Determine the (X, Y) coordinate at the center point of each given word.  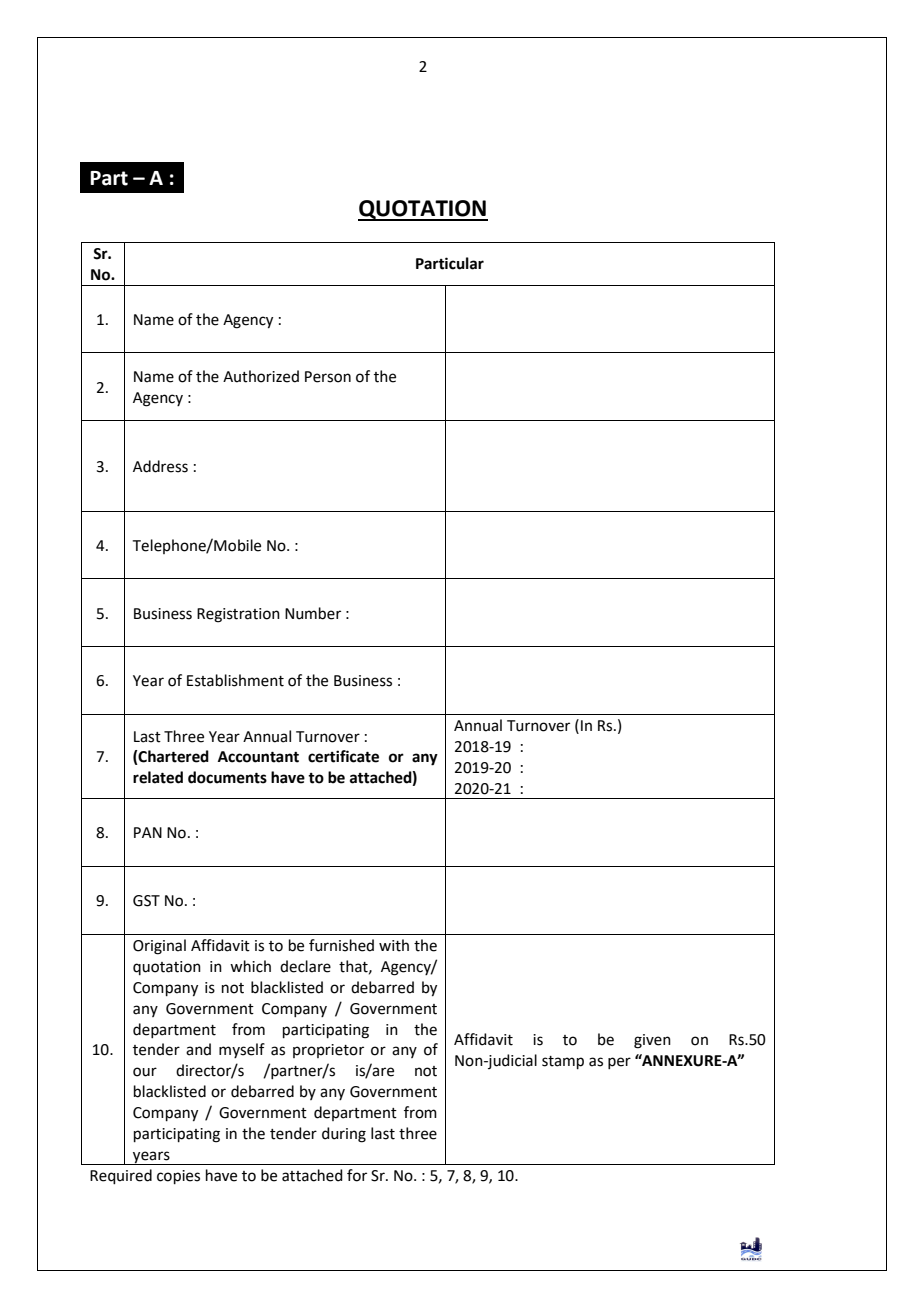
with (394, 945)
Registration (238, 615)
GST (146, 901)
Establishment (235, 680)
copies (178, 1177)
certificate (343, 756)
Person (328, 377)
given (652, 1041)
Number (313, 613)
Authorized (261, 376)
